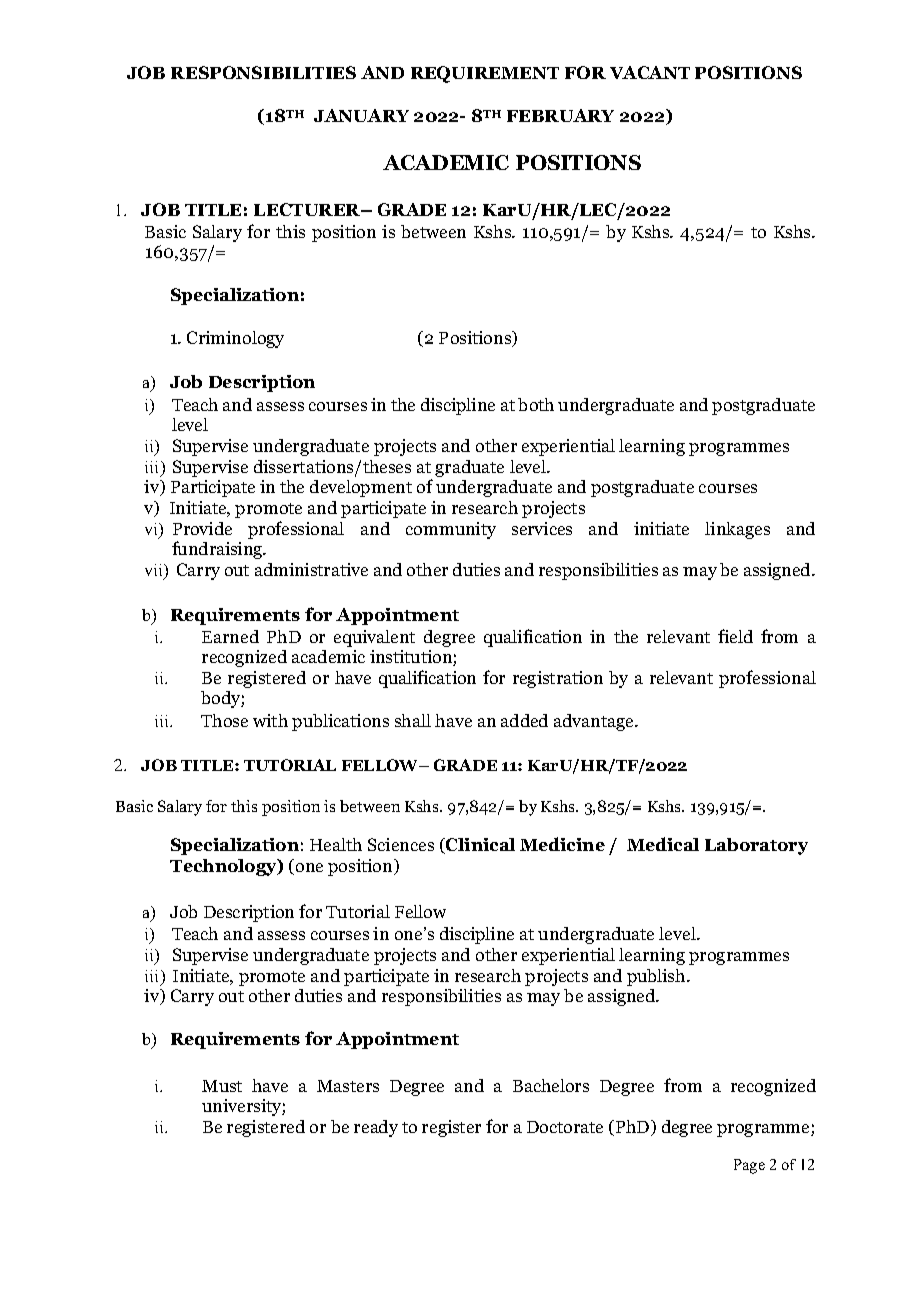  I want to click on Clinical, so click(479, 846).
